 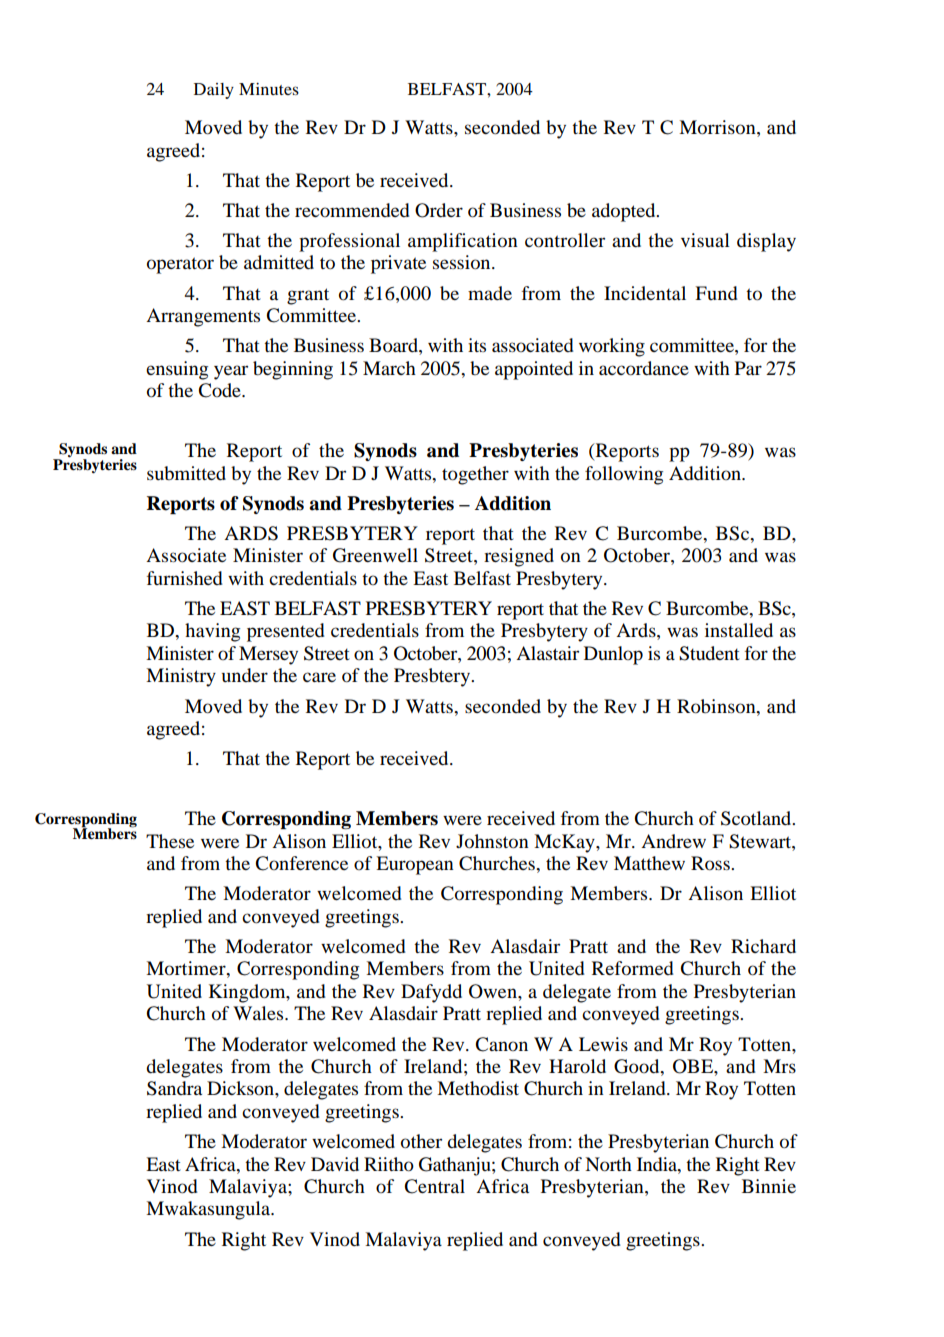 I want to click on North, so click(x=608, y=1164).
